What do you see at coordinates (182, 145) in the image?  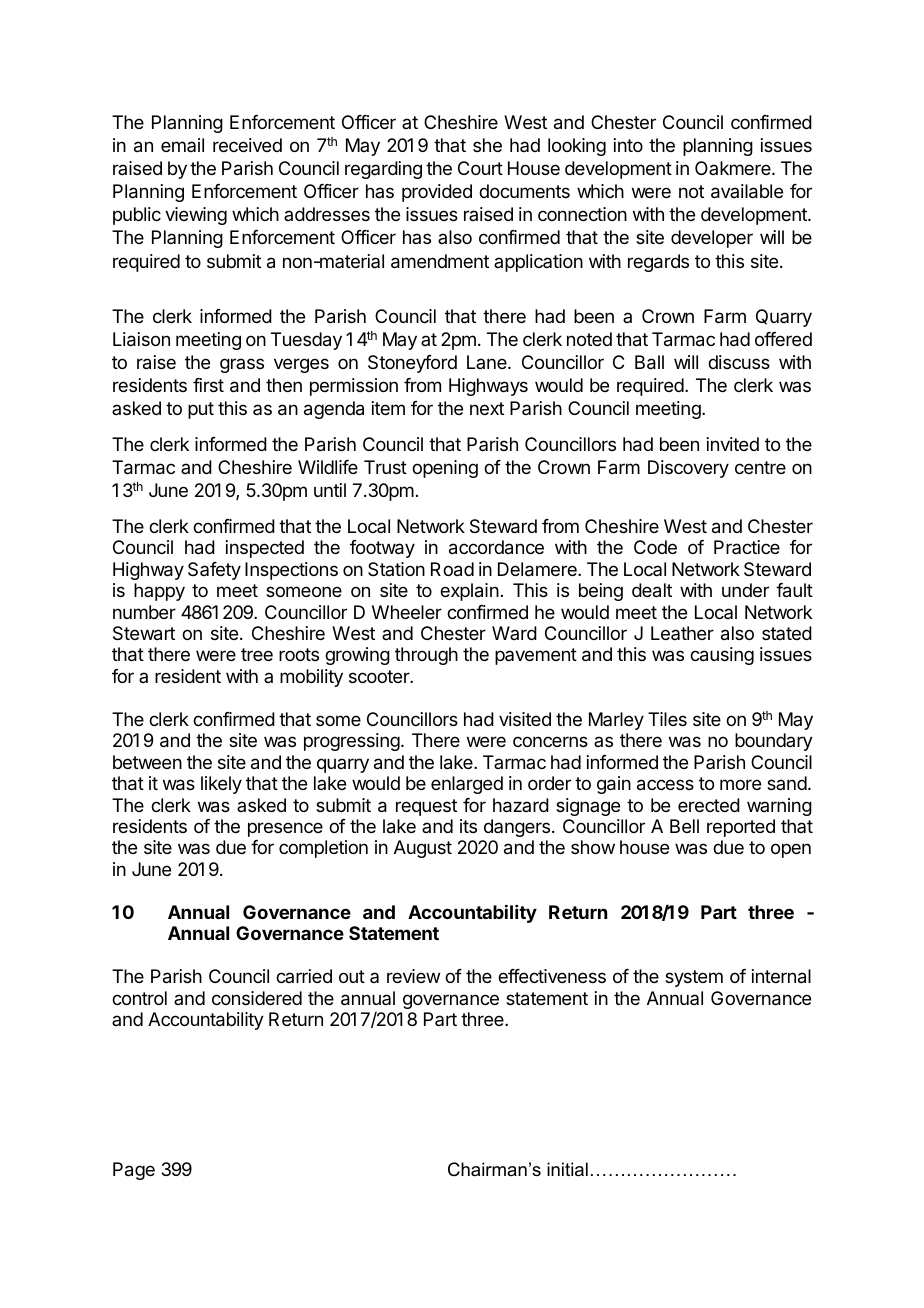 I see `email` at bounding box center [182, 145].
